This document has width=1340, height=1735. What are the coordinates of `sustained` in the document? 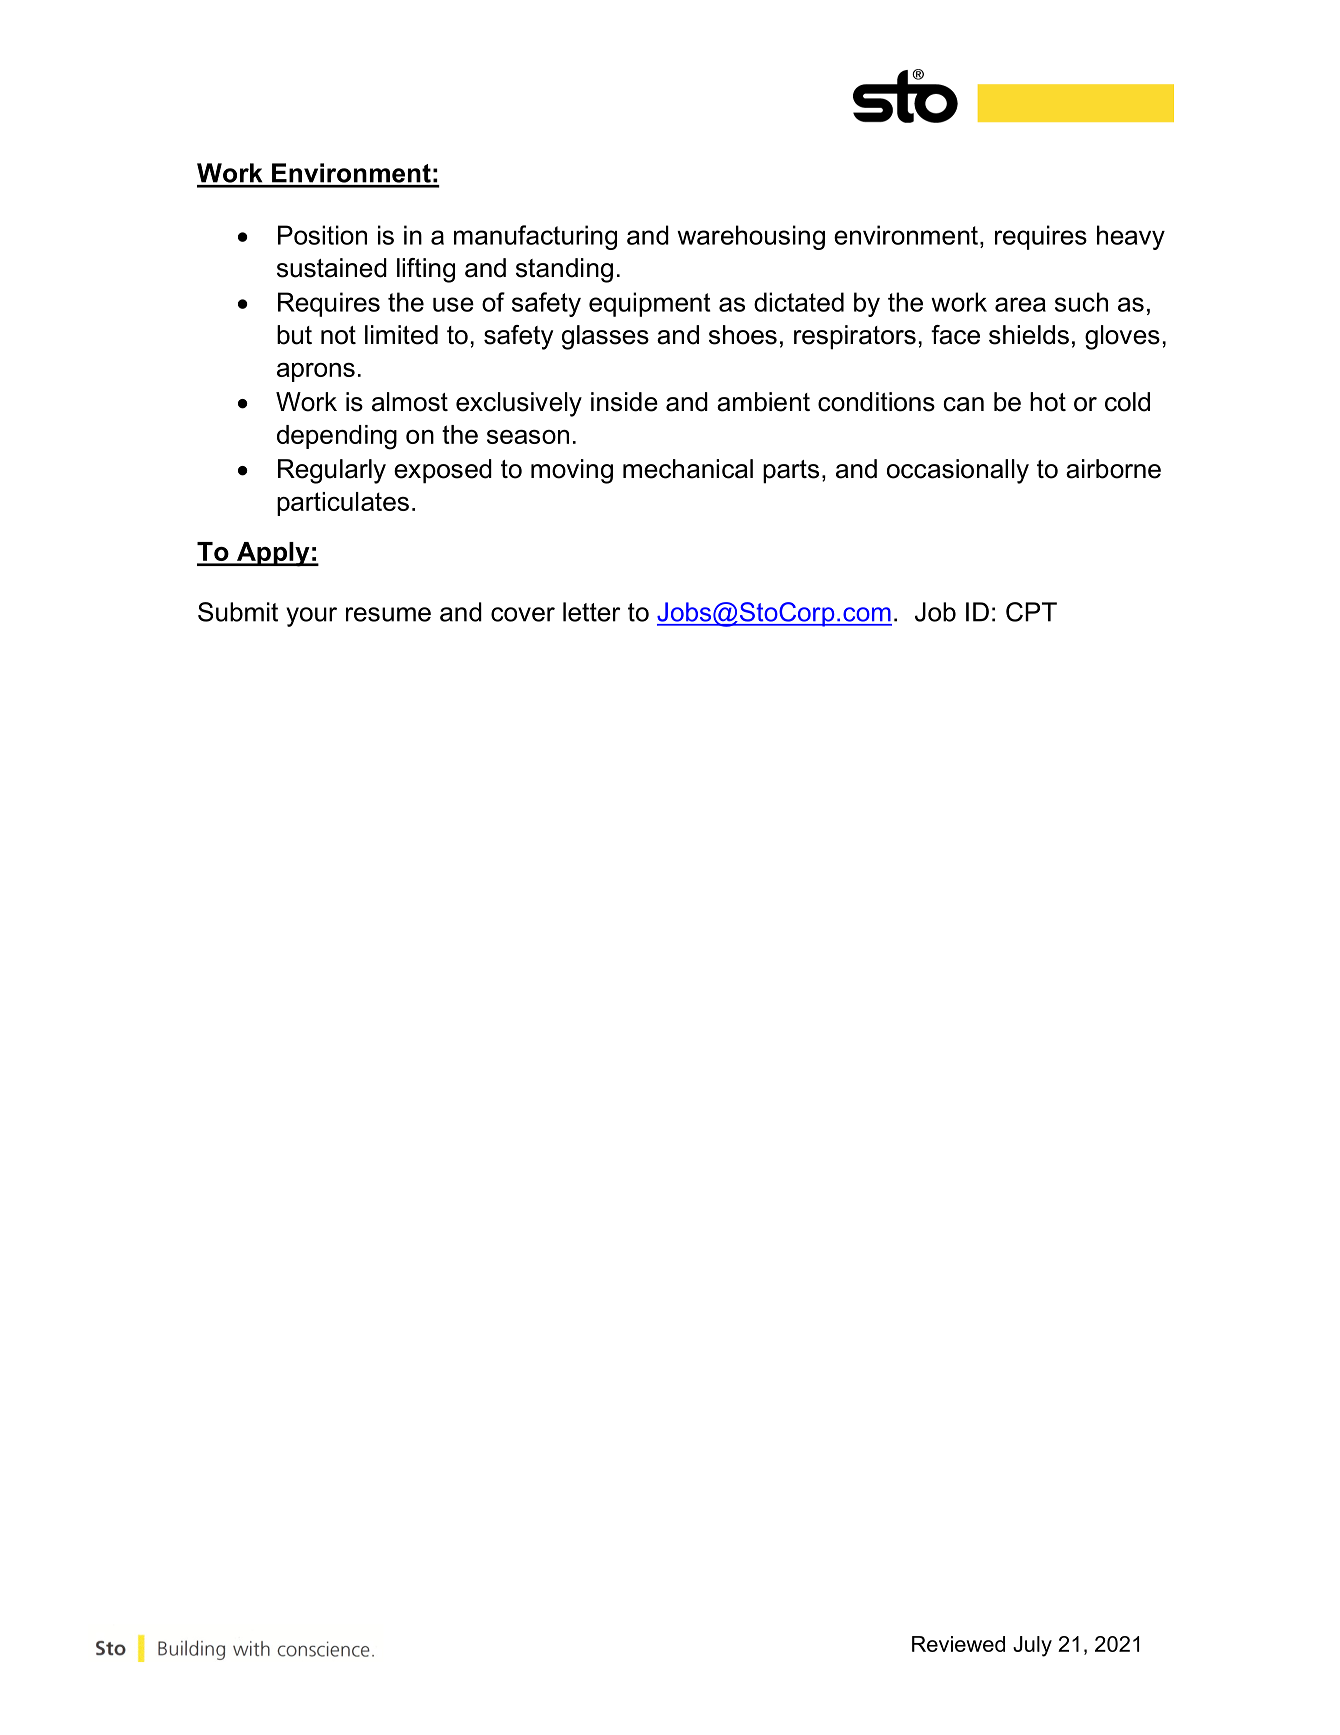 It's located at (332, 268).
